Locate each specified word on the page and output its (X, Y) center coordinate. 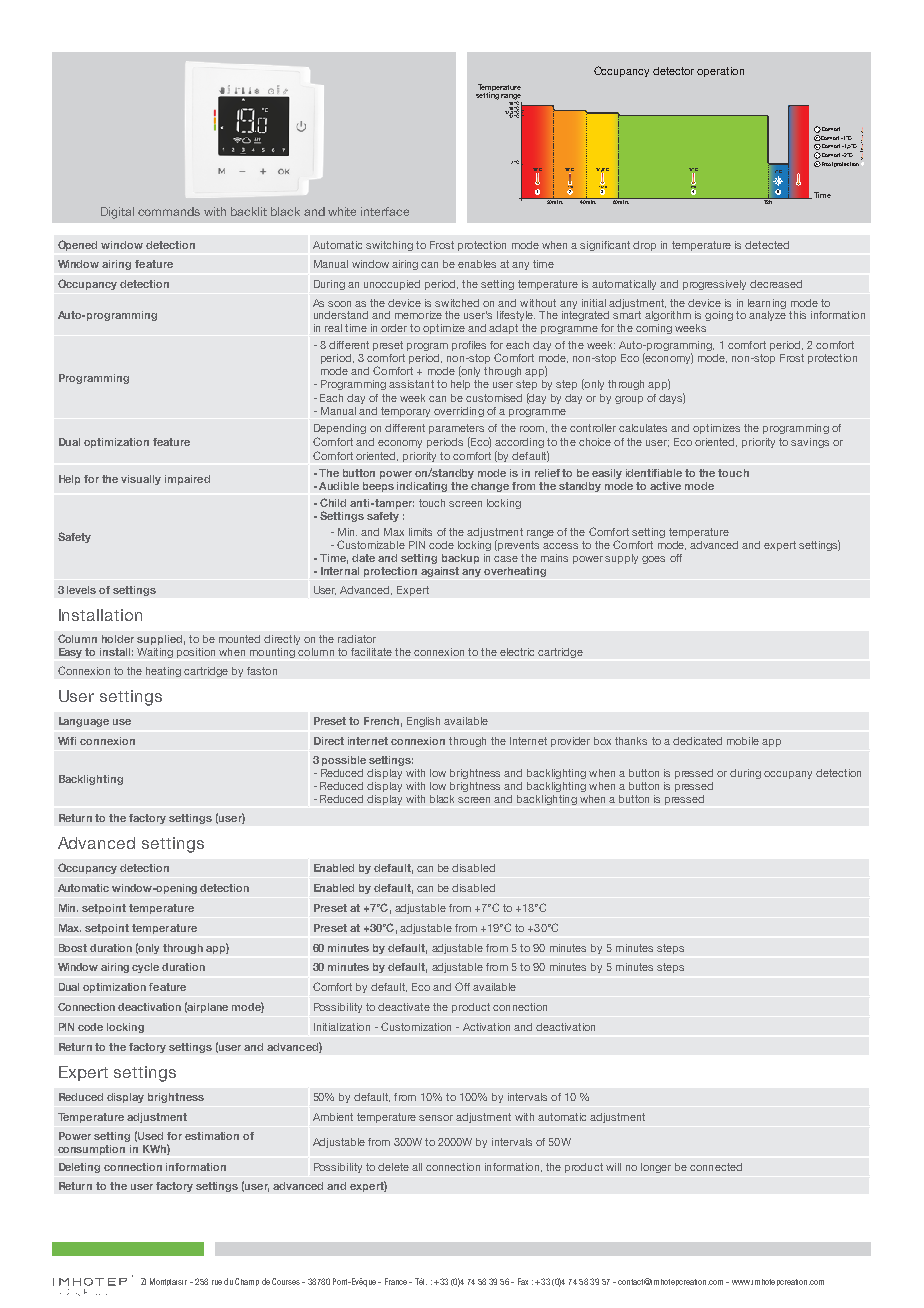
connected (716, 1167)
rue (217, 1282)
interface (385, 211)
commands (169, 211)
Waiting (155, 653)
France (396, 1281)
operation (720, 72)
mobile (743, 741)
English (423, 722)
